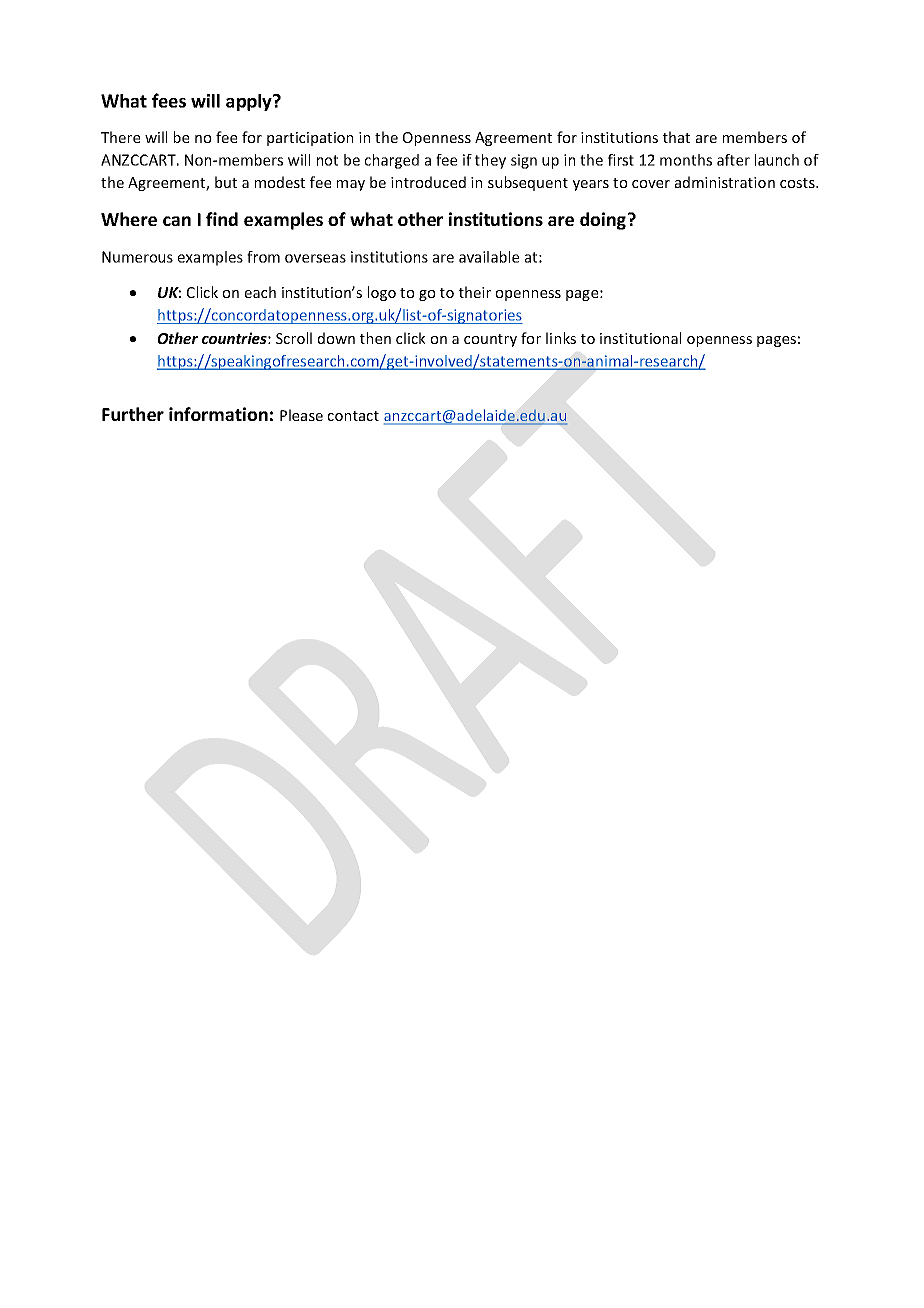  Describe the element at coordinates (169, 100) in the screenshot. I see `fees` at that location.
